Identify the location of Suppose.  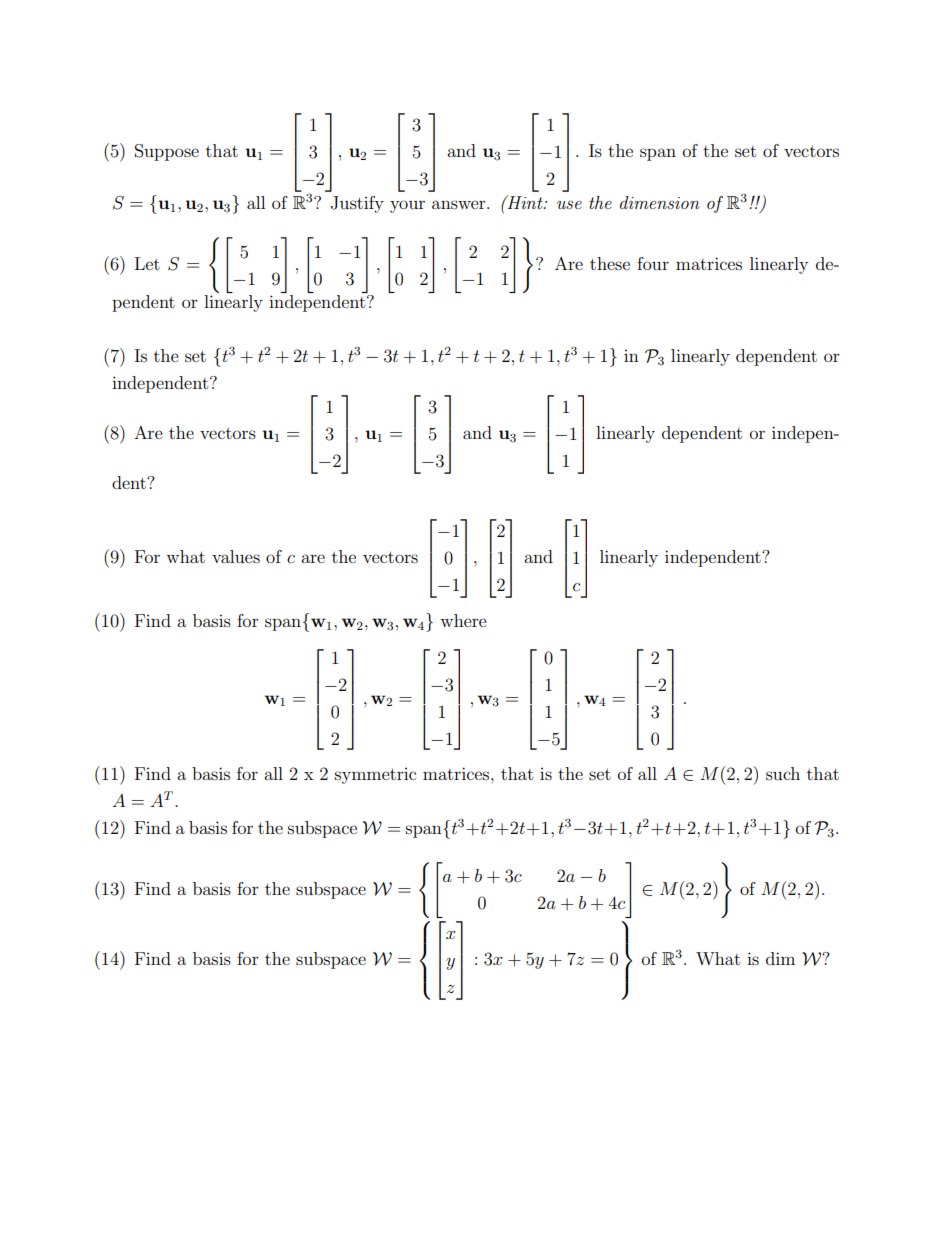
(167, 152).
